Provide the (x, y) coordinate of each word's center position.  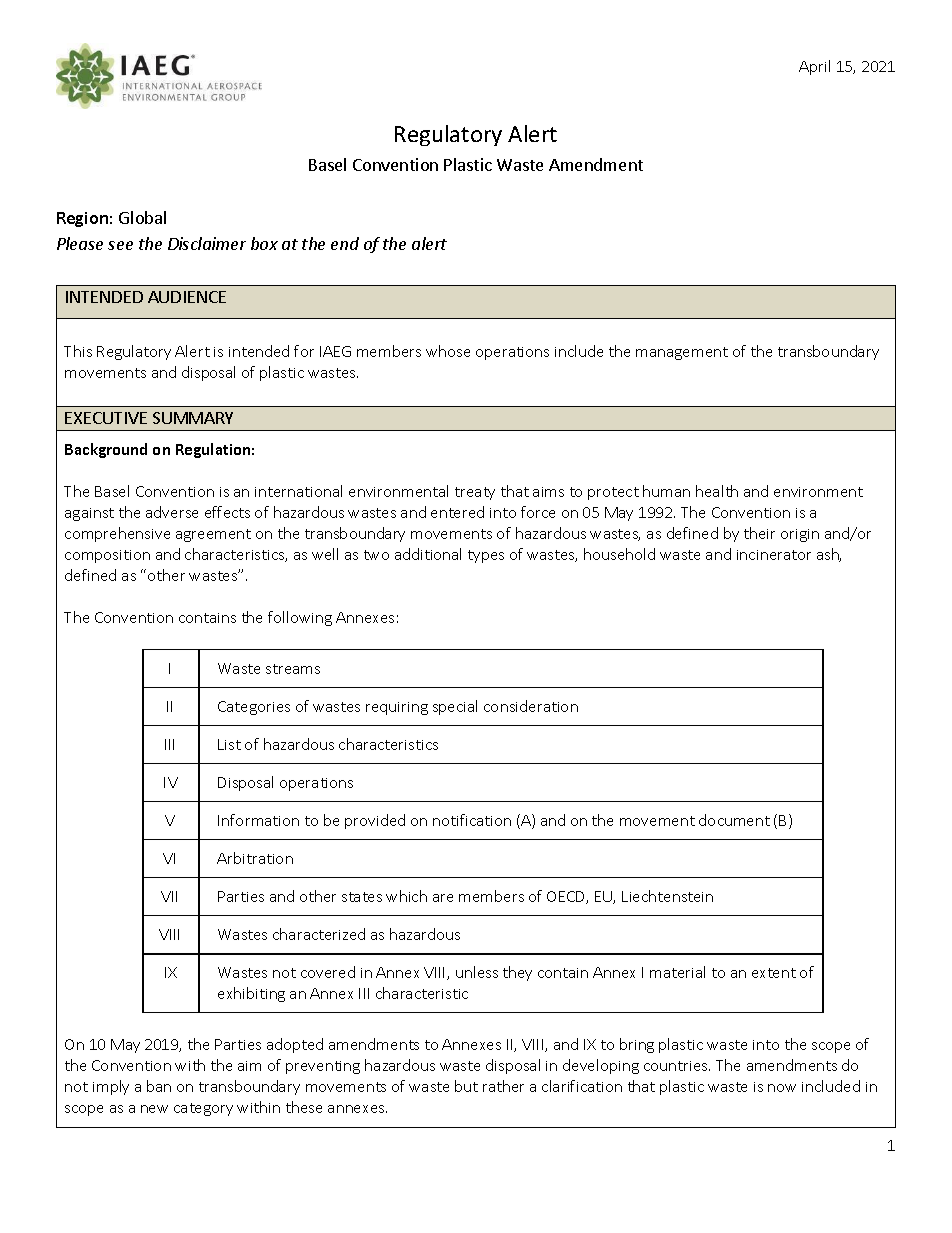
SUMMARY (193, 418)
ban (159, 1086)
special (455, 707)
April (814, 67)
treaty (475, 493)
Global (142, 217)
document (734, 820)
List (229, 744)
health (717, 491)
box (264, 243)
